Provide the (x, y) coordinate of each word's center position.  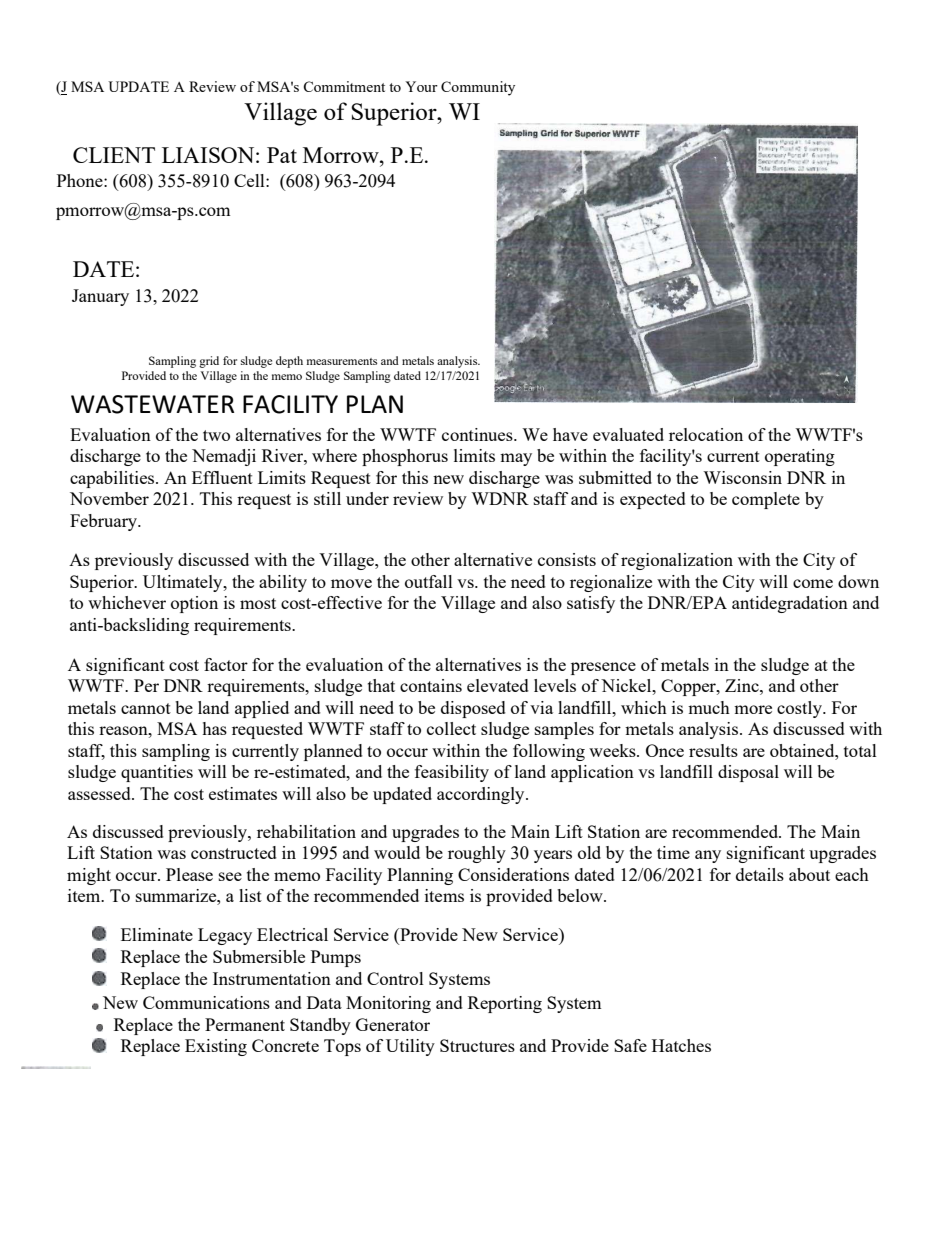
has (214, 728)
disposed (473, 709)
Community (478, 88)
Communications (206, 1002)
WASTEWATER (152, 404)
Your (421, 86)
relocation (706, 434)
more (753, 709)
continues (478, 434)
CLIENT (114, 155)
